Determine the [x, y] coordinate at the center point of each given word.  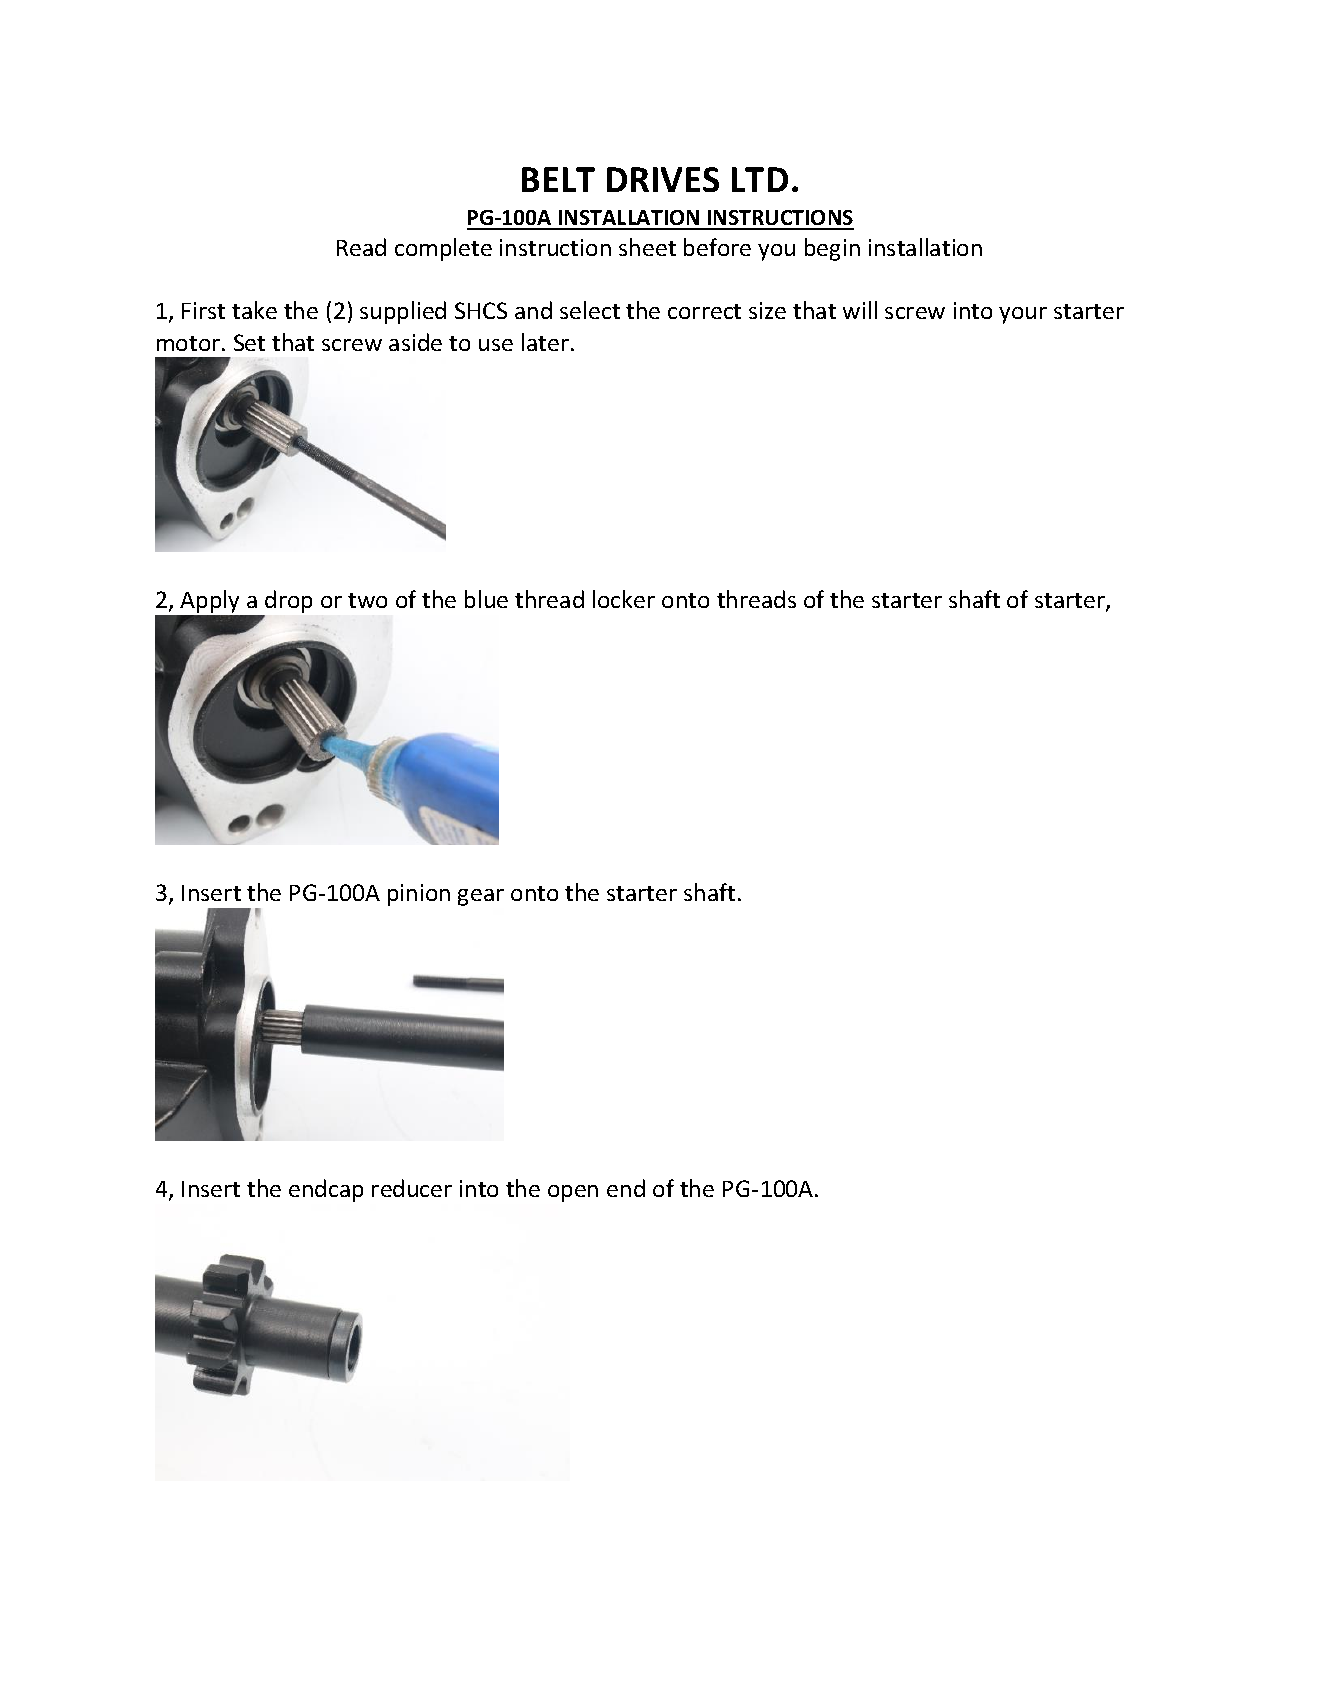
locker [624, 599]
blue [486, 599]
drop [288, 601]
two [367, 600]
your [1023, 315]
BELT [558, 179]
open [573, 1193]
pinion [419, 895]
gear [481, 897]
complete [443, 249]
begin [832, 249]
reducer [412, 1188]
